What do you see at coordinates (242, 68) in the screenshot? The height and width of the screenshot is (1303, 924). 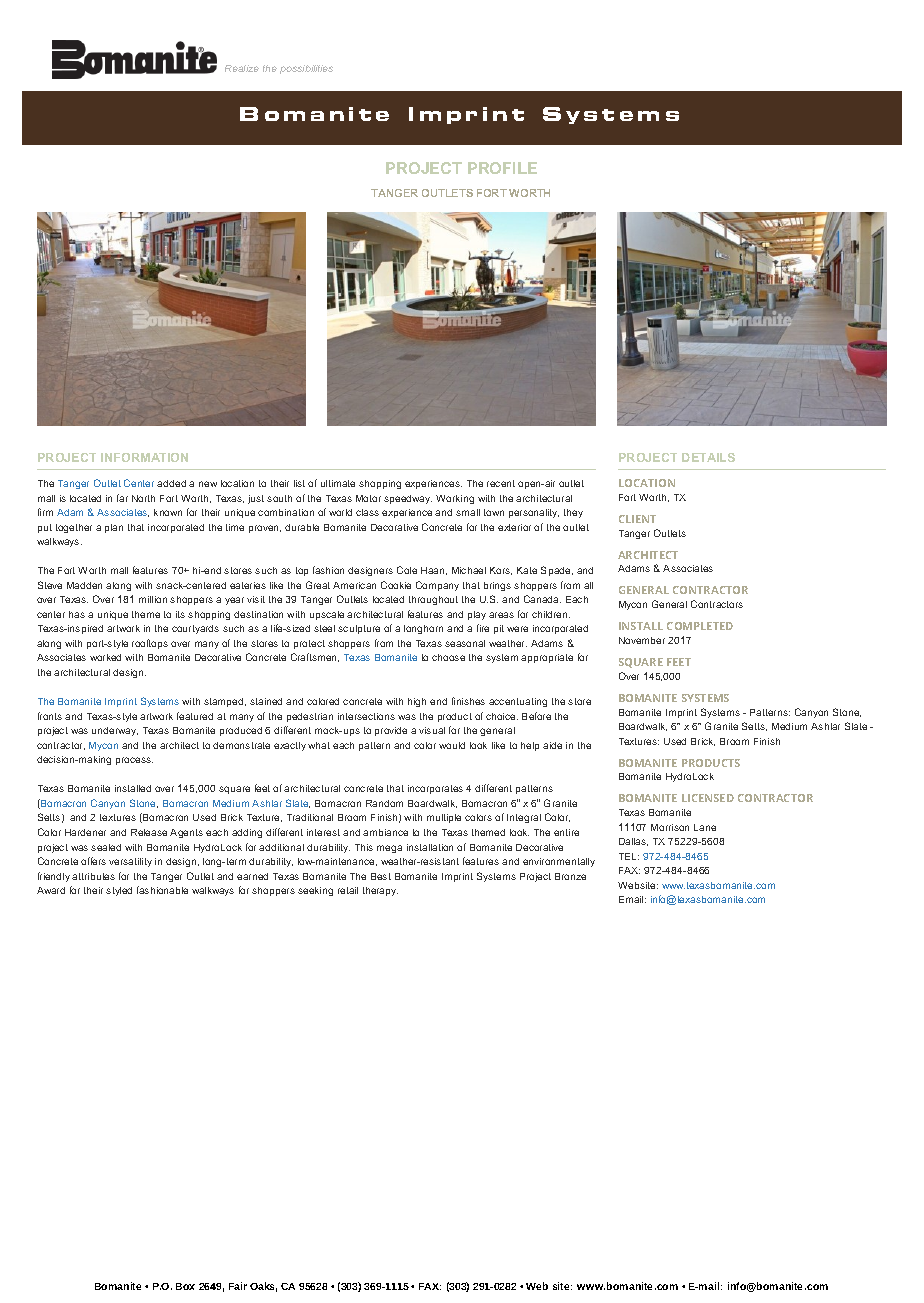 I see `Realize` at bounding box center [242, 68].
